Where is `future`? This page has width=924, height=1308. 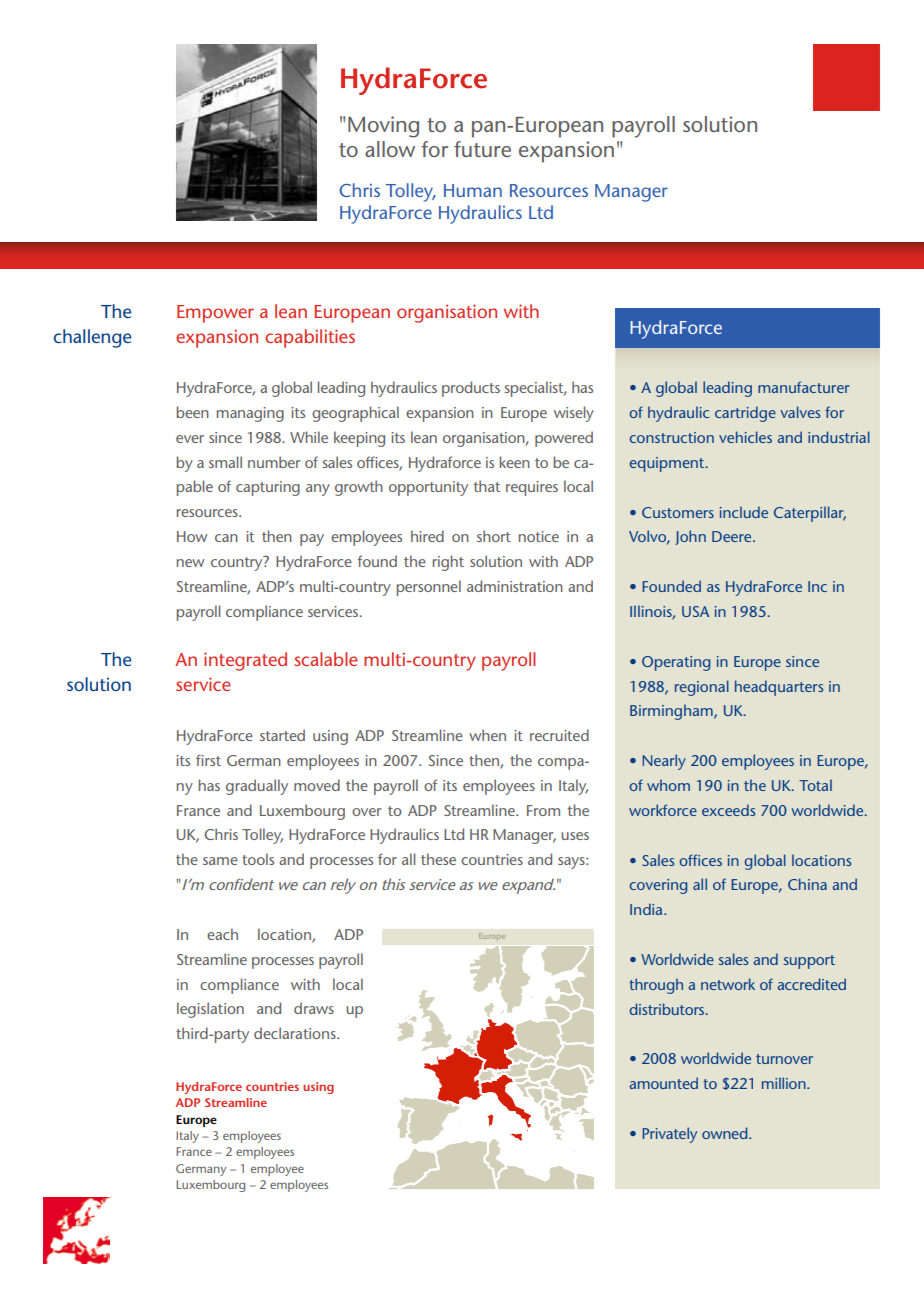
future is located at coordinates (482, 149).
